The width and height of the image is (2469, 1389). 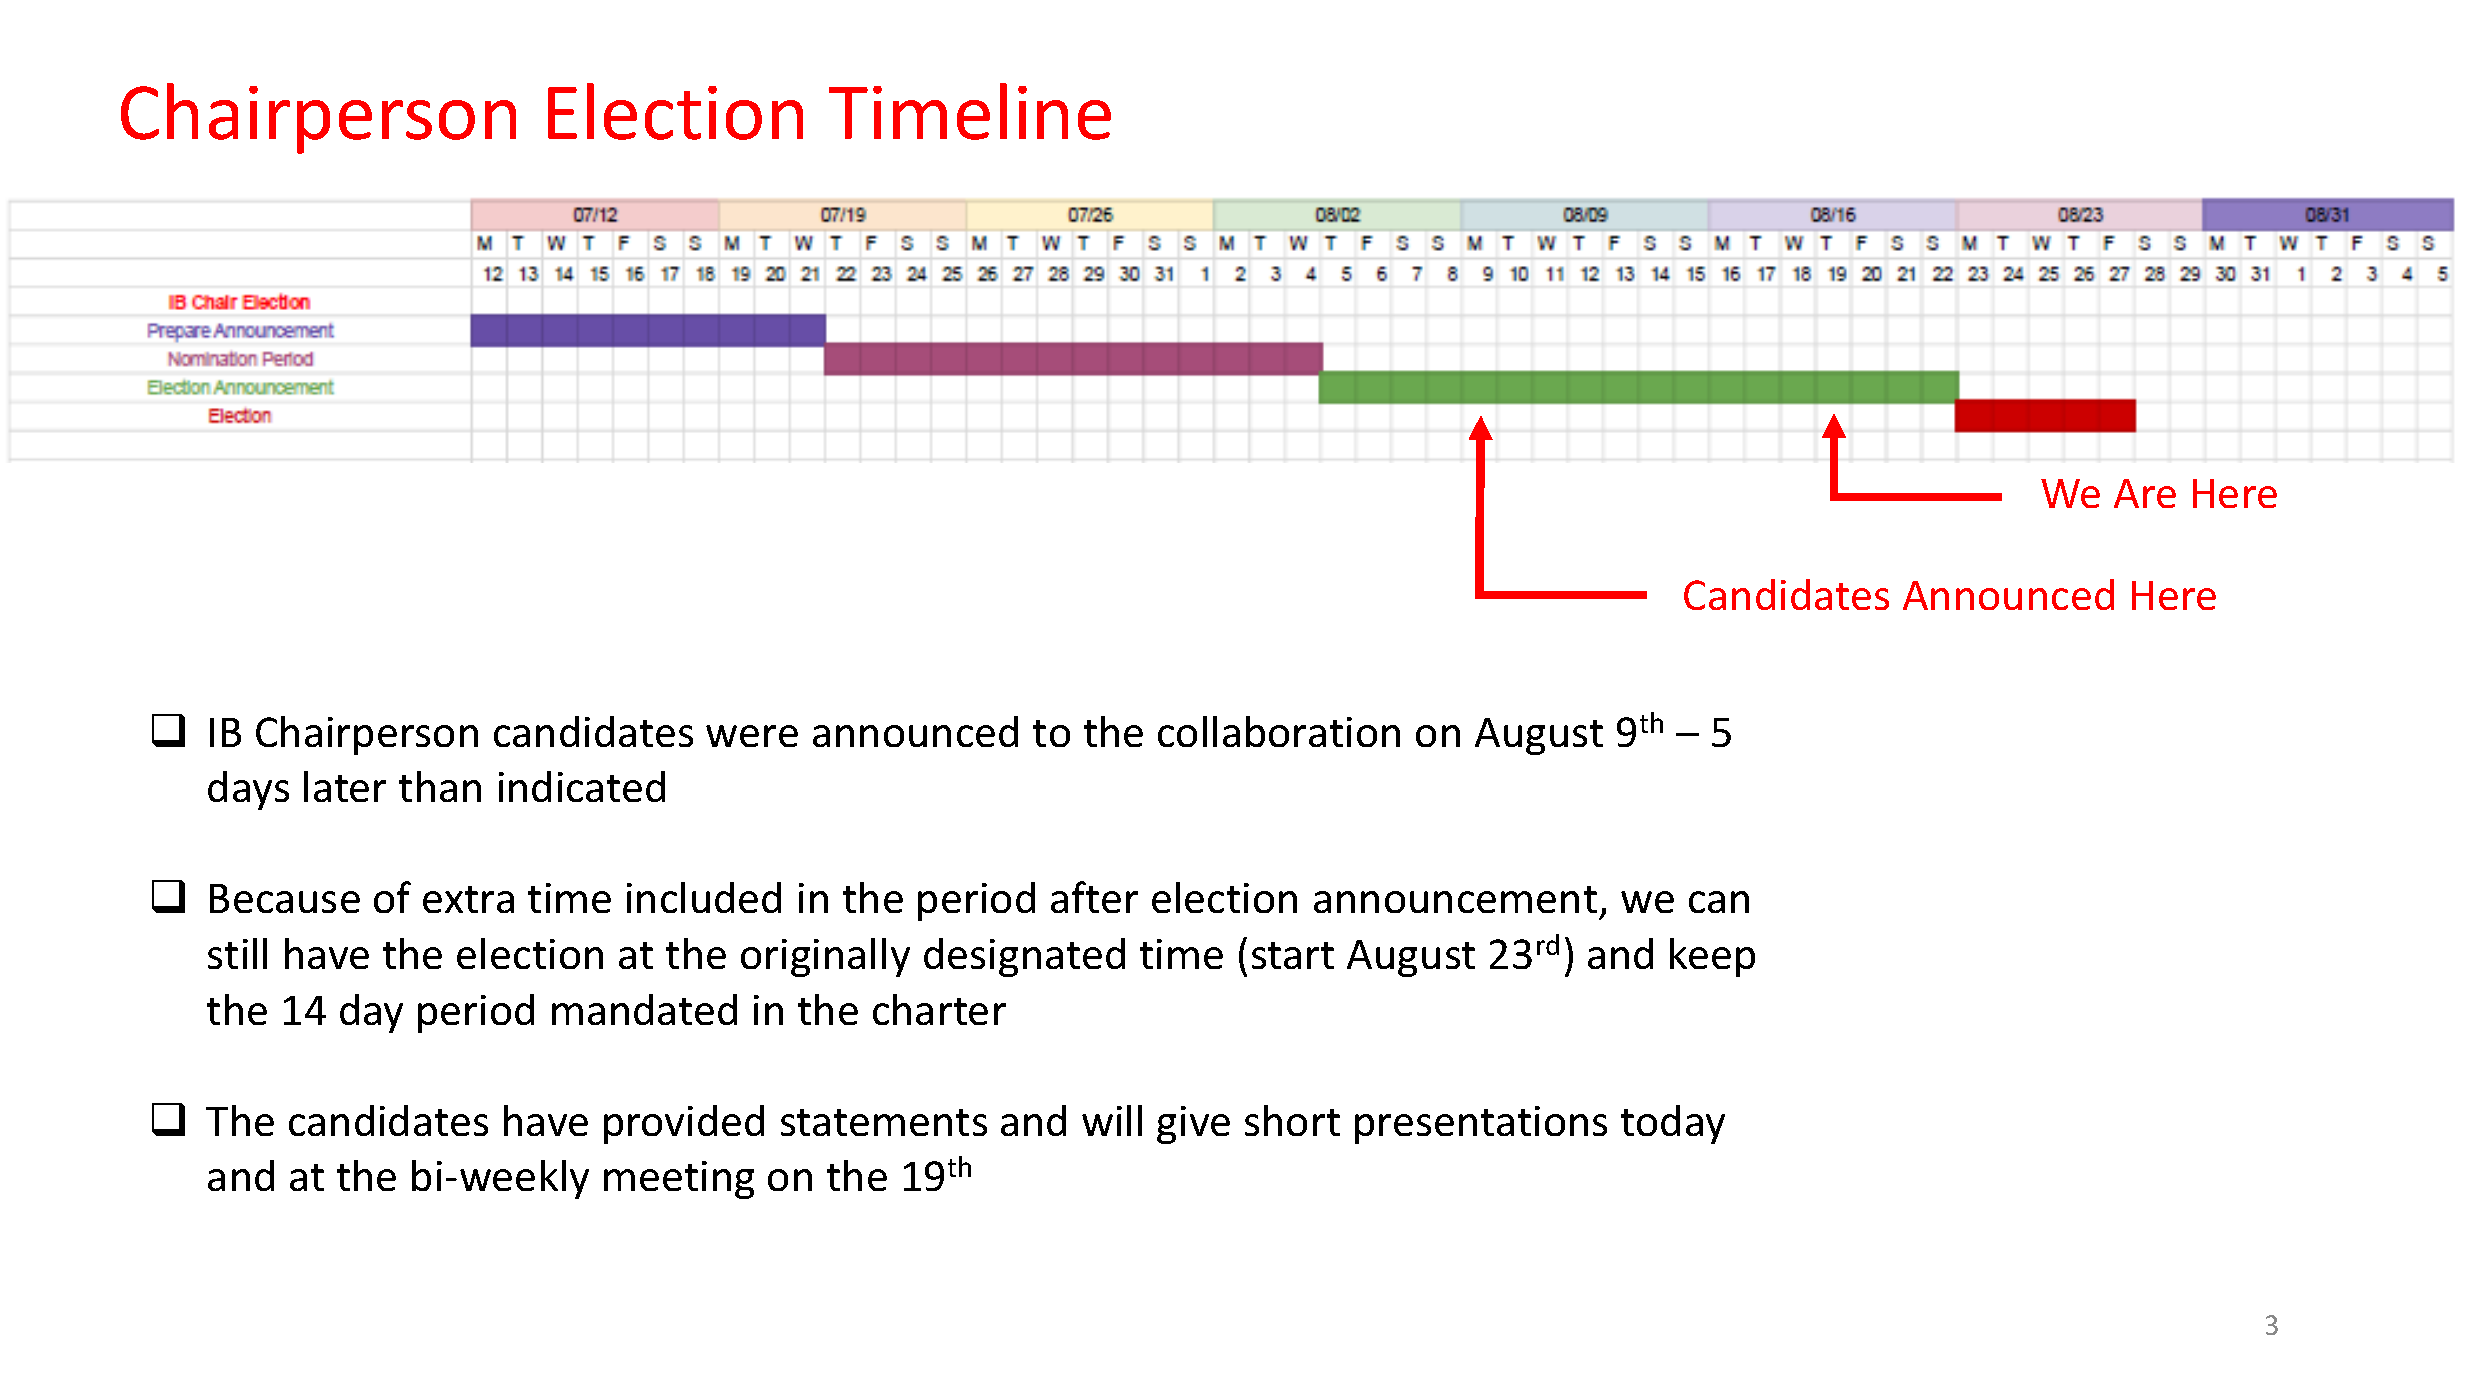 What do you see at coordinates (582, 786) in the image?
I see `indicated` at bounding box center [582, 786].
